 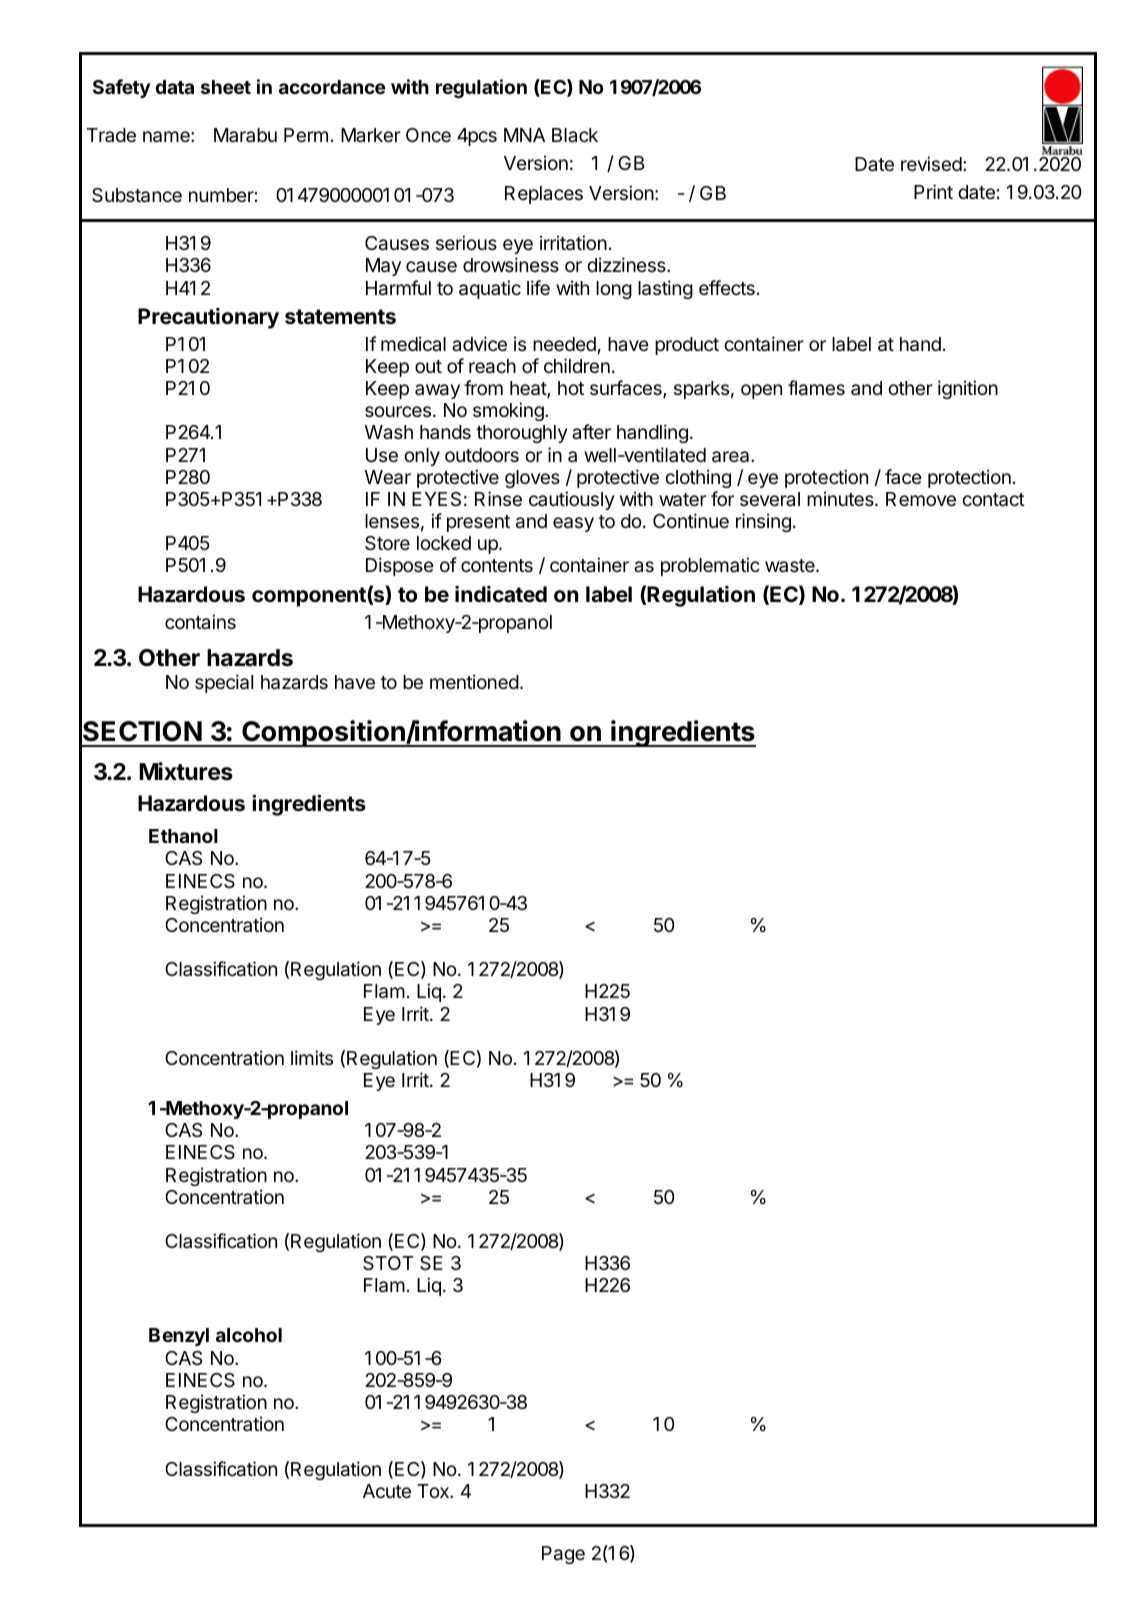 I want to click on Print, so click(x=933, y=191).
